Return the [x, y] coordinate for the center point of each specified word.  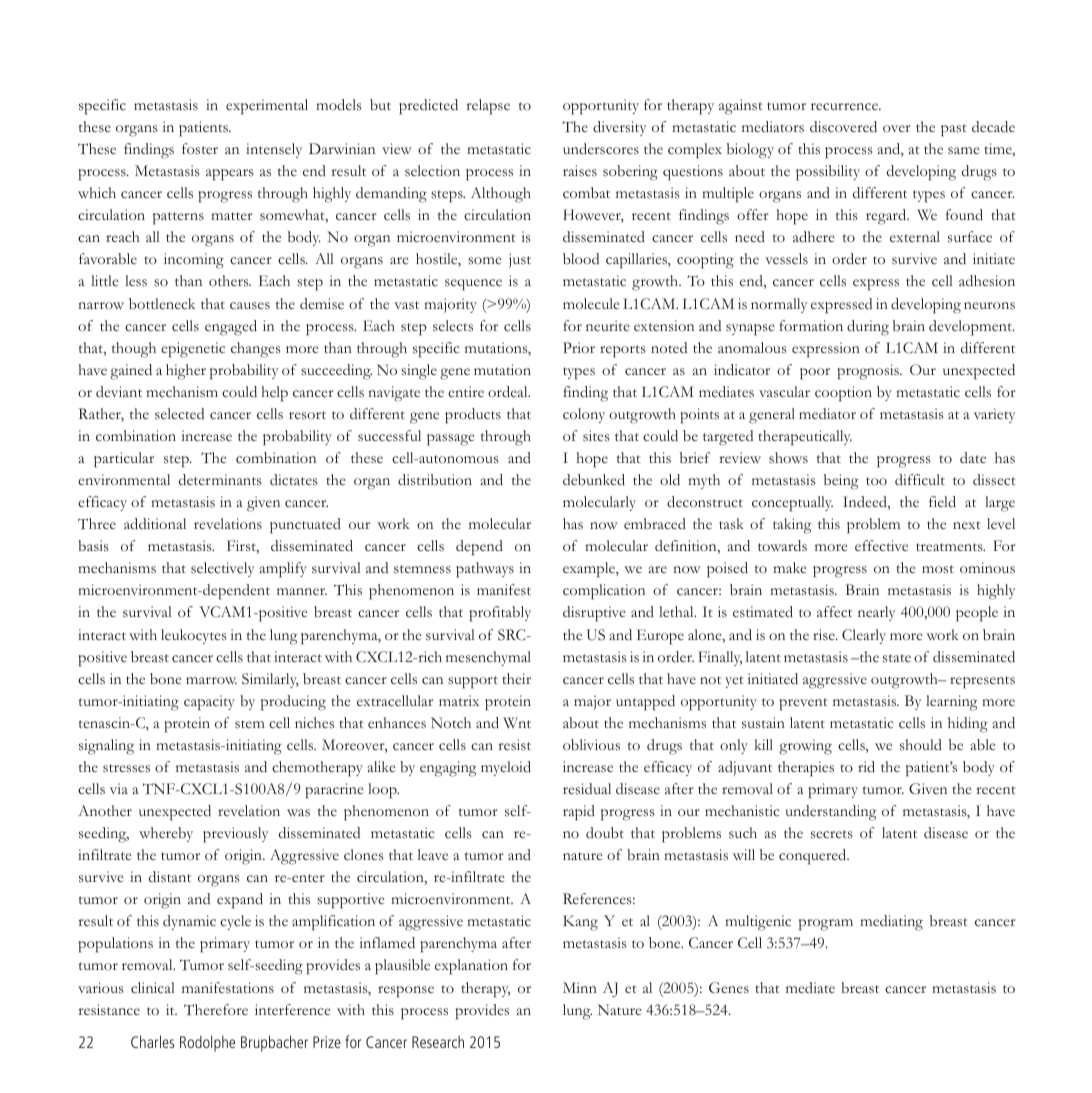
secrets [832, 834]
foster [200, 149]
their [516, 678]
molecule [591, 303]
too [876, 481]
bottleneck [162, 303]
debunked [594, 480]
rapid [579, 813]
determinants [220, 479]
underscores [601, 149]
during [868, 328]
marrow [211, 680]
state [897, 658]
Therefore [216, 1009]
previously [235, 835]
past [953, 130]
